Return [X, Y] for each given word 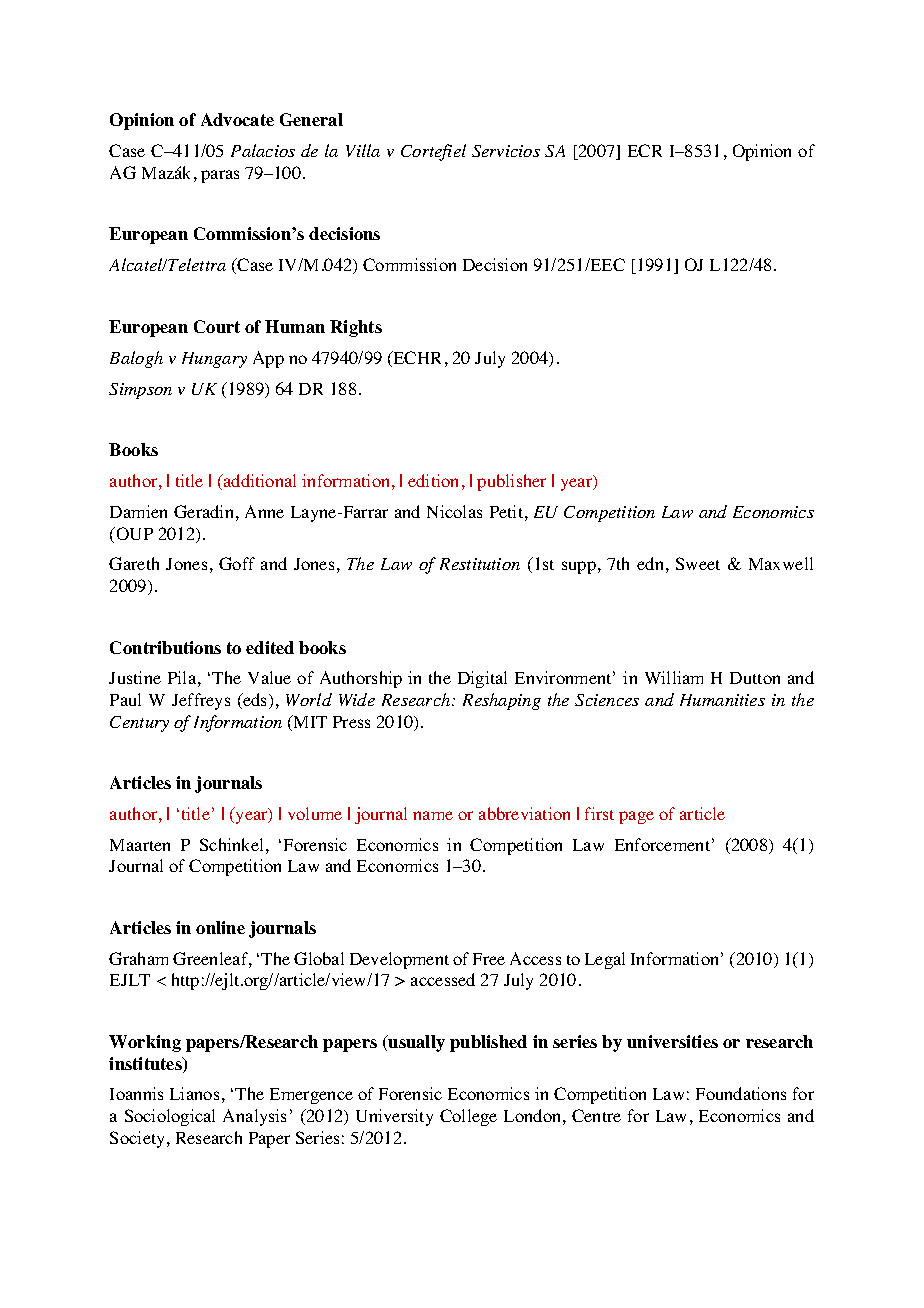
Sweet [698, 563]
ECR [645, 150]
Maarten [140, 845]
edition [433, 480]
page [636, 817]
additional [259, 480]
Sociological [170, 1117]
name [433, 815]
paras [220, 176]
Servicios [506, 151]
